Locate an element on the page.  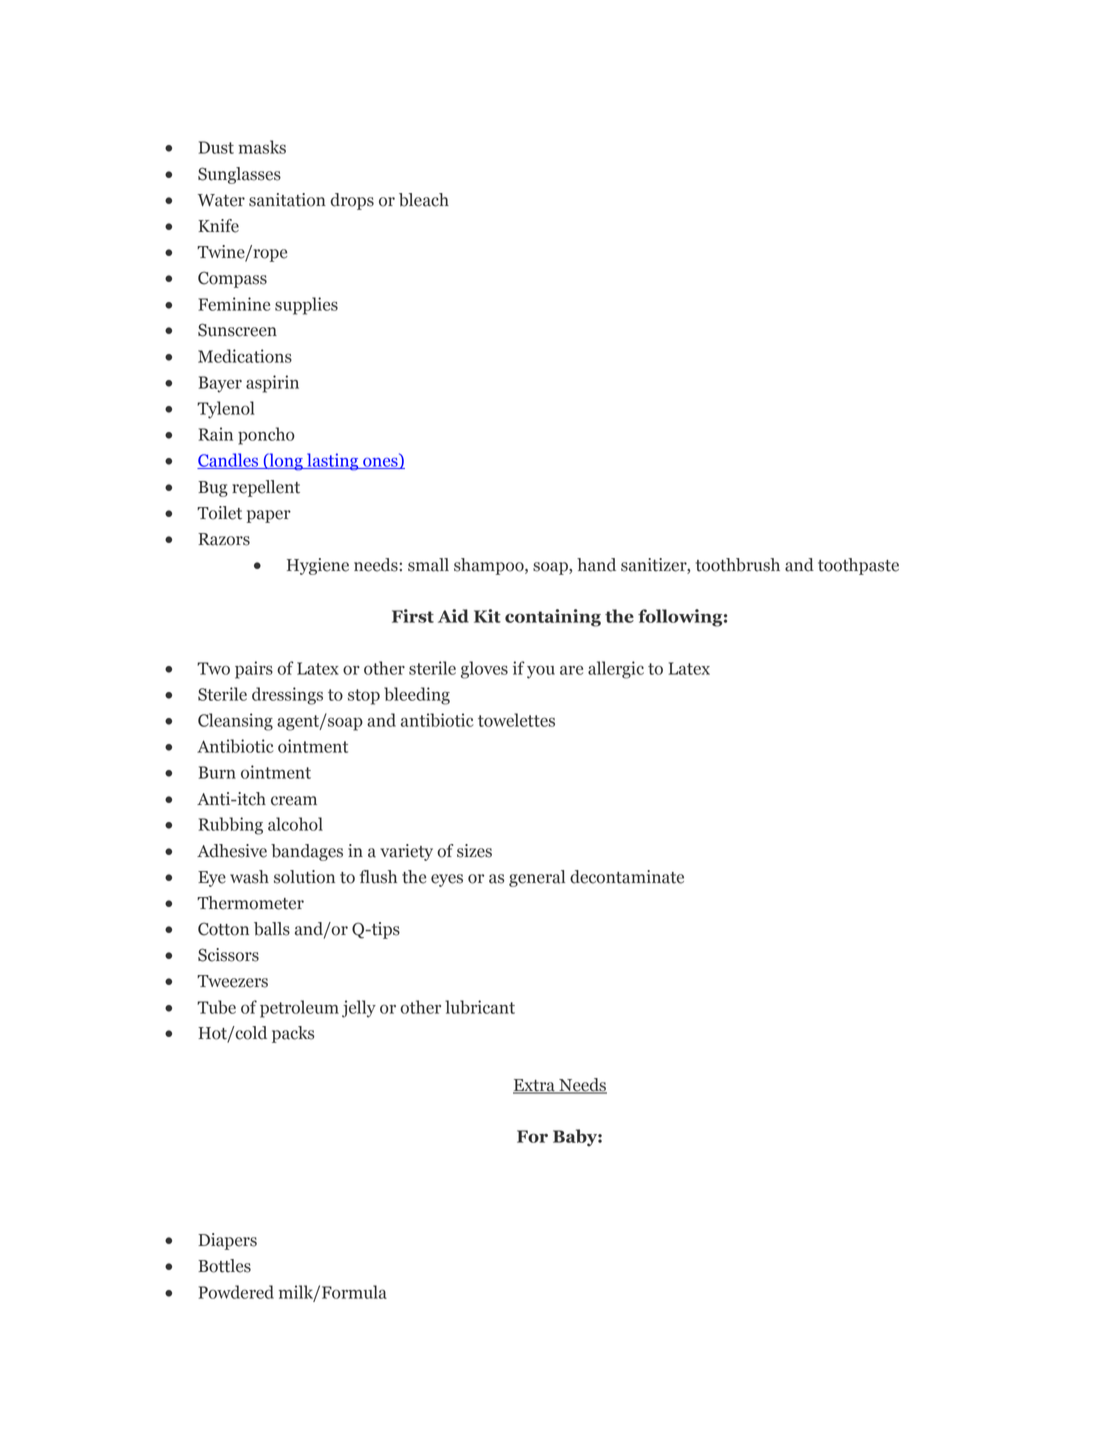
bleach is located at coordinates (424, 200).
